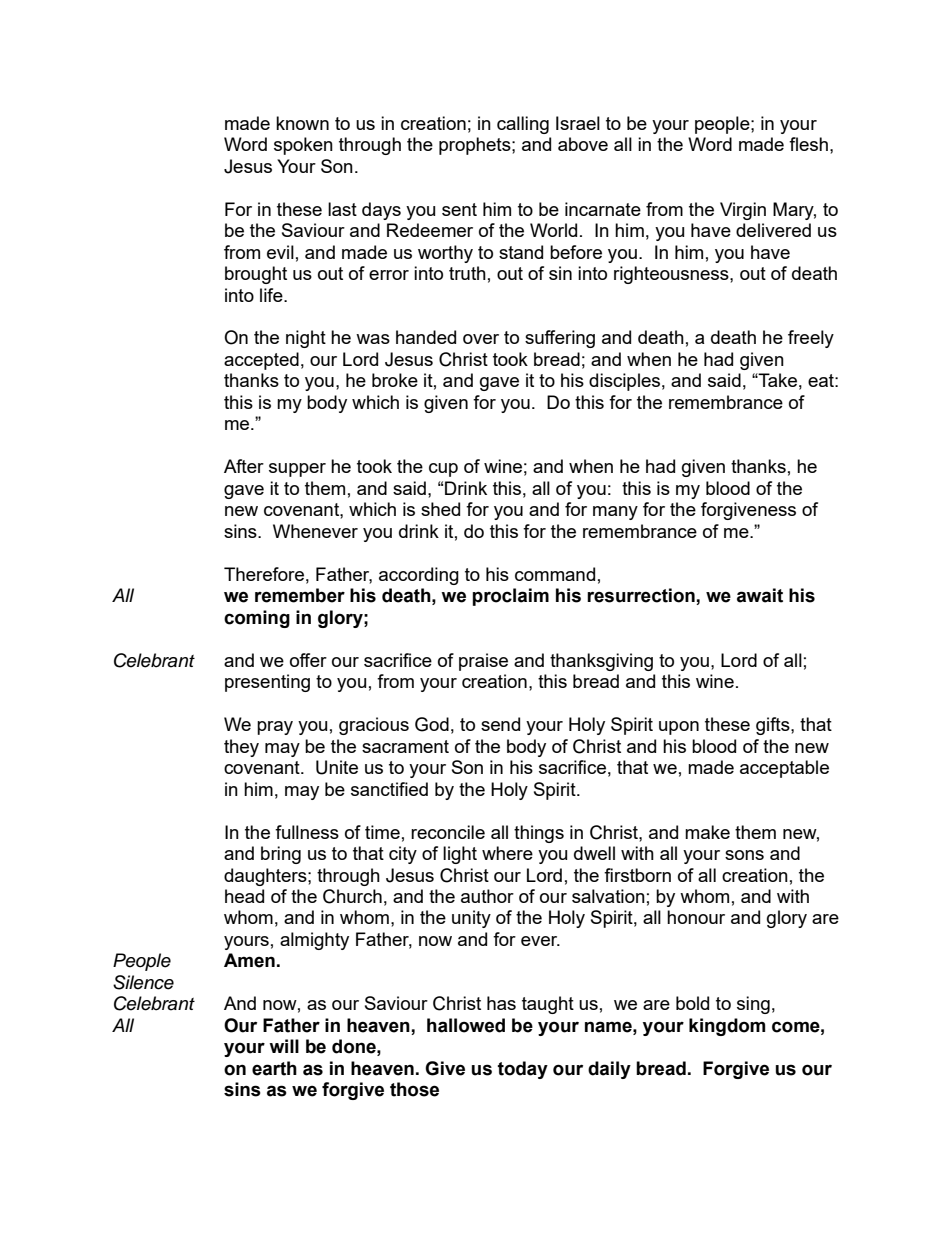 This image has height=1233, width=952. What do you see at coordinates (257, 619) in the image?
I see `coming` at bounding box center [257, 619].
